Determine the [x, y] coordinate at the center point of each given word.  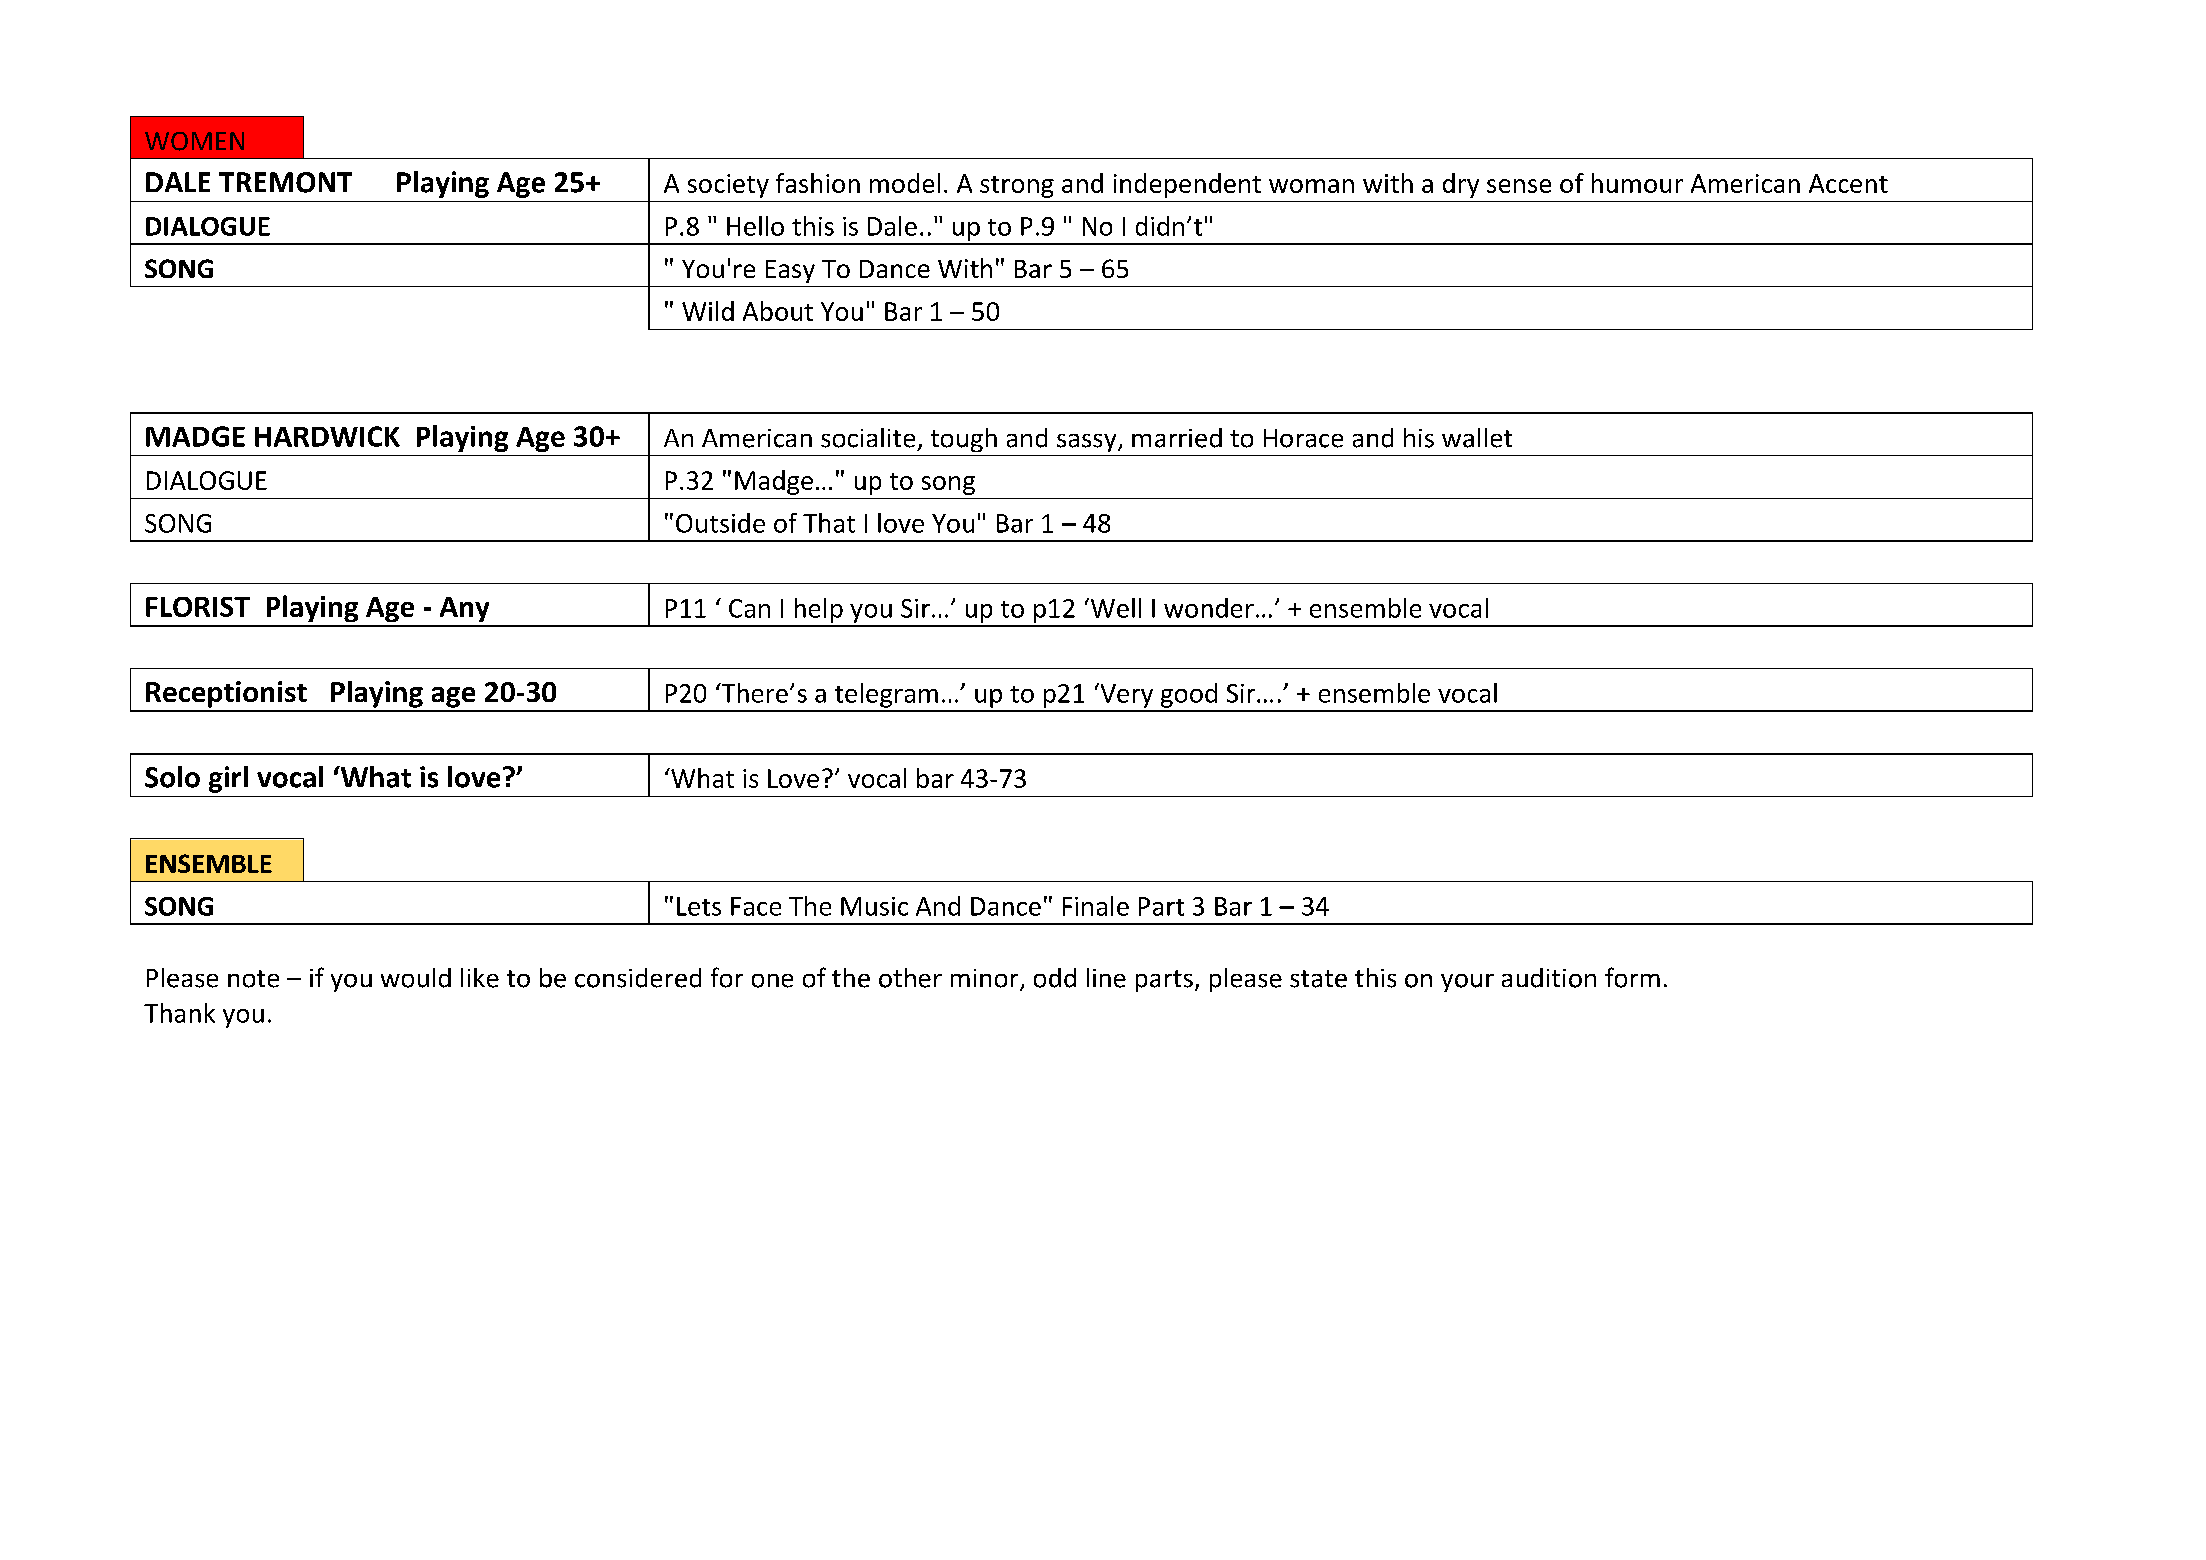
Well [1114, 608]
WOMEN [194, 141]
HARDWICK [327, 436]
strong [1017, 187]
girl [228, 779]
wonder [1209, 608]
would [416, 978]
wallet [1477, 438]
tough [964, 440]
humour [1637, 183]
